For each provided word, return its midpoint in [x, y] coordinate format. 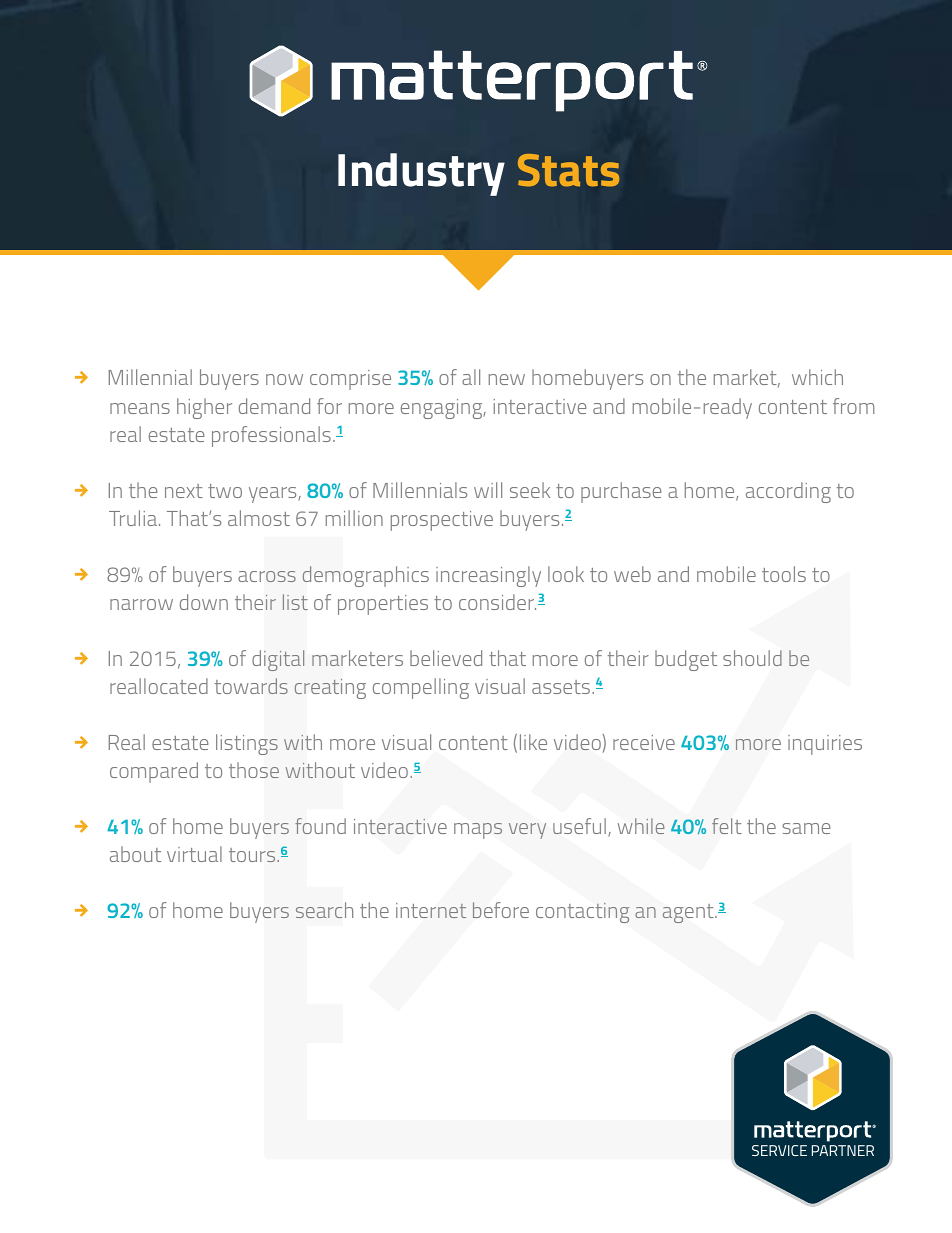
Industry [421, 174]
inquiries [825, 745]
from [854, 406]
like [533, 742]
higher [204, 408]
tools [784, 574]
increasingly [488, 576]
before [501, 910]
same [806, 828]
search [324, 910]
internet [431, 910]
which [817, 377]
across [267, 576]
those [254, 770]
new [507, 379]
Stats [568, 170]
